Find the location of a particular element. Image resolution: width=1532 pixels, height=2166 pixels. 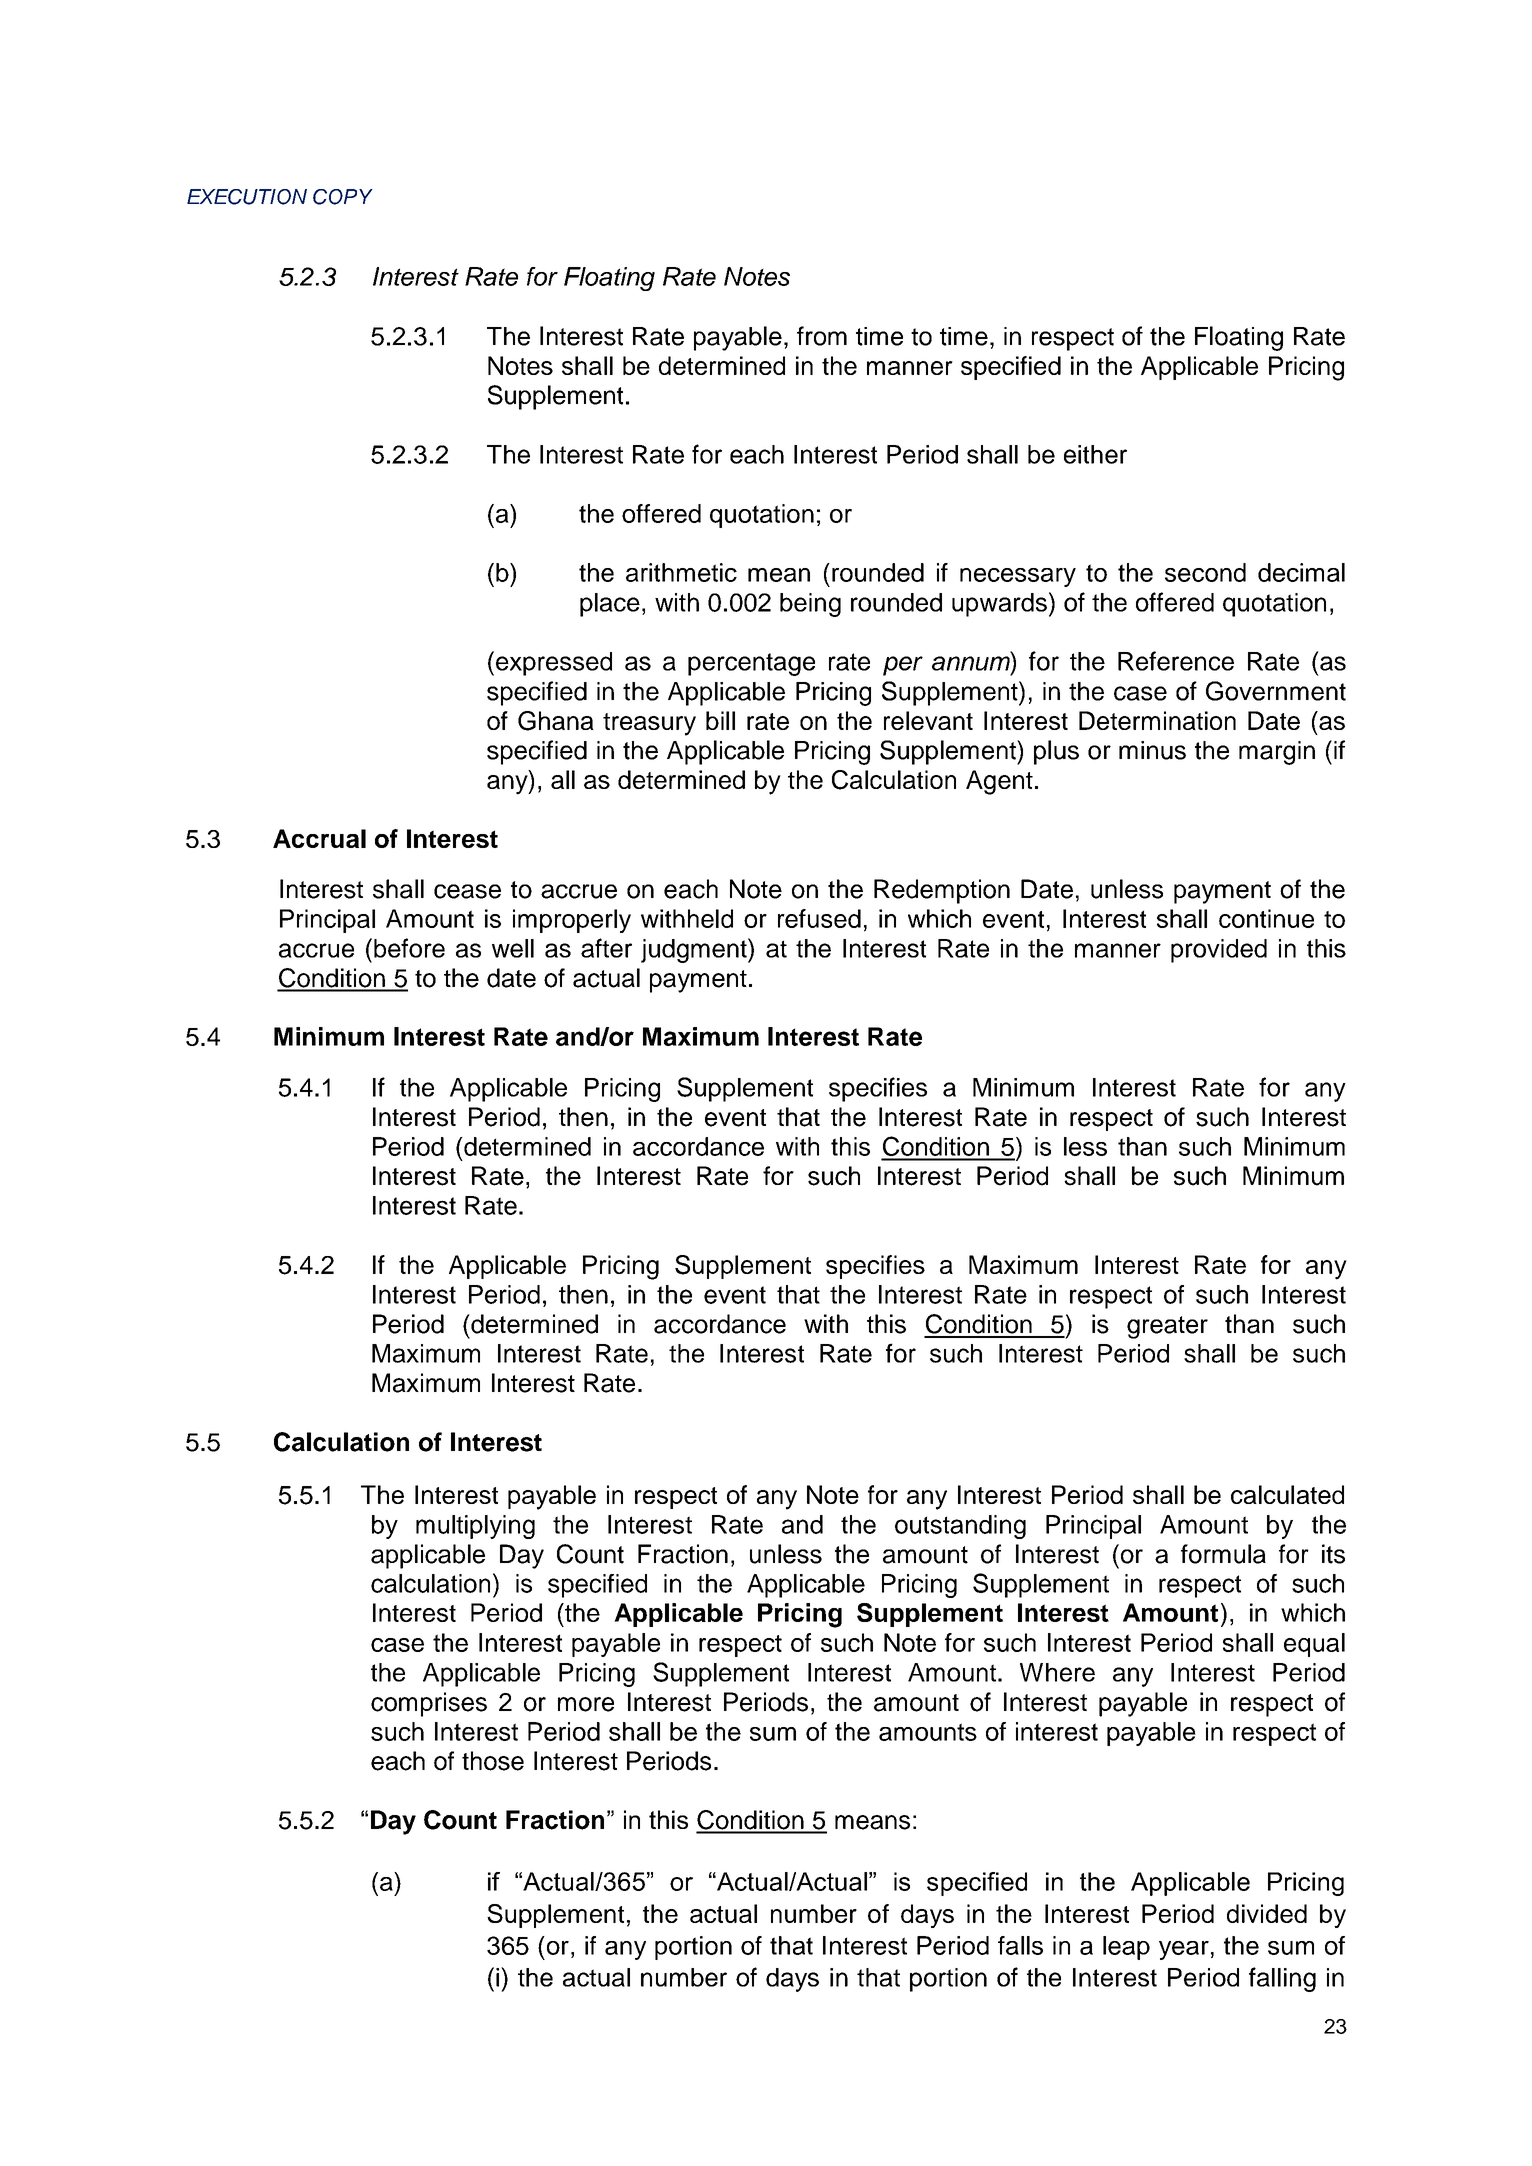

before is located at coordinates (409, 948).
